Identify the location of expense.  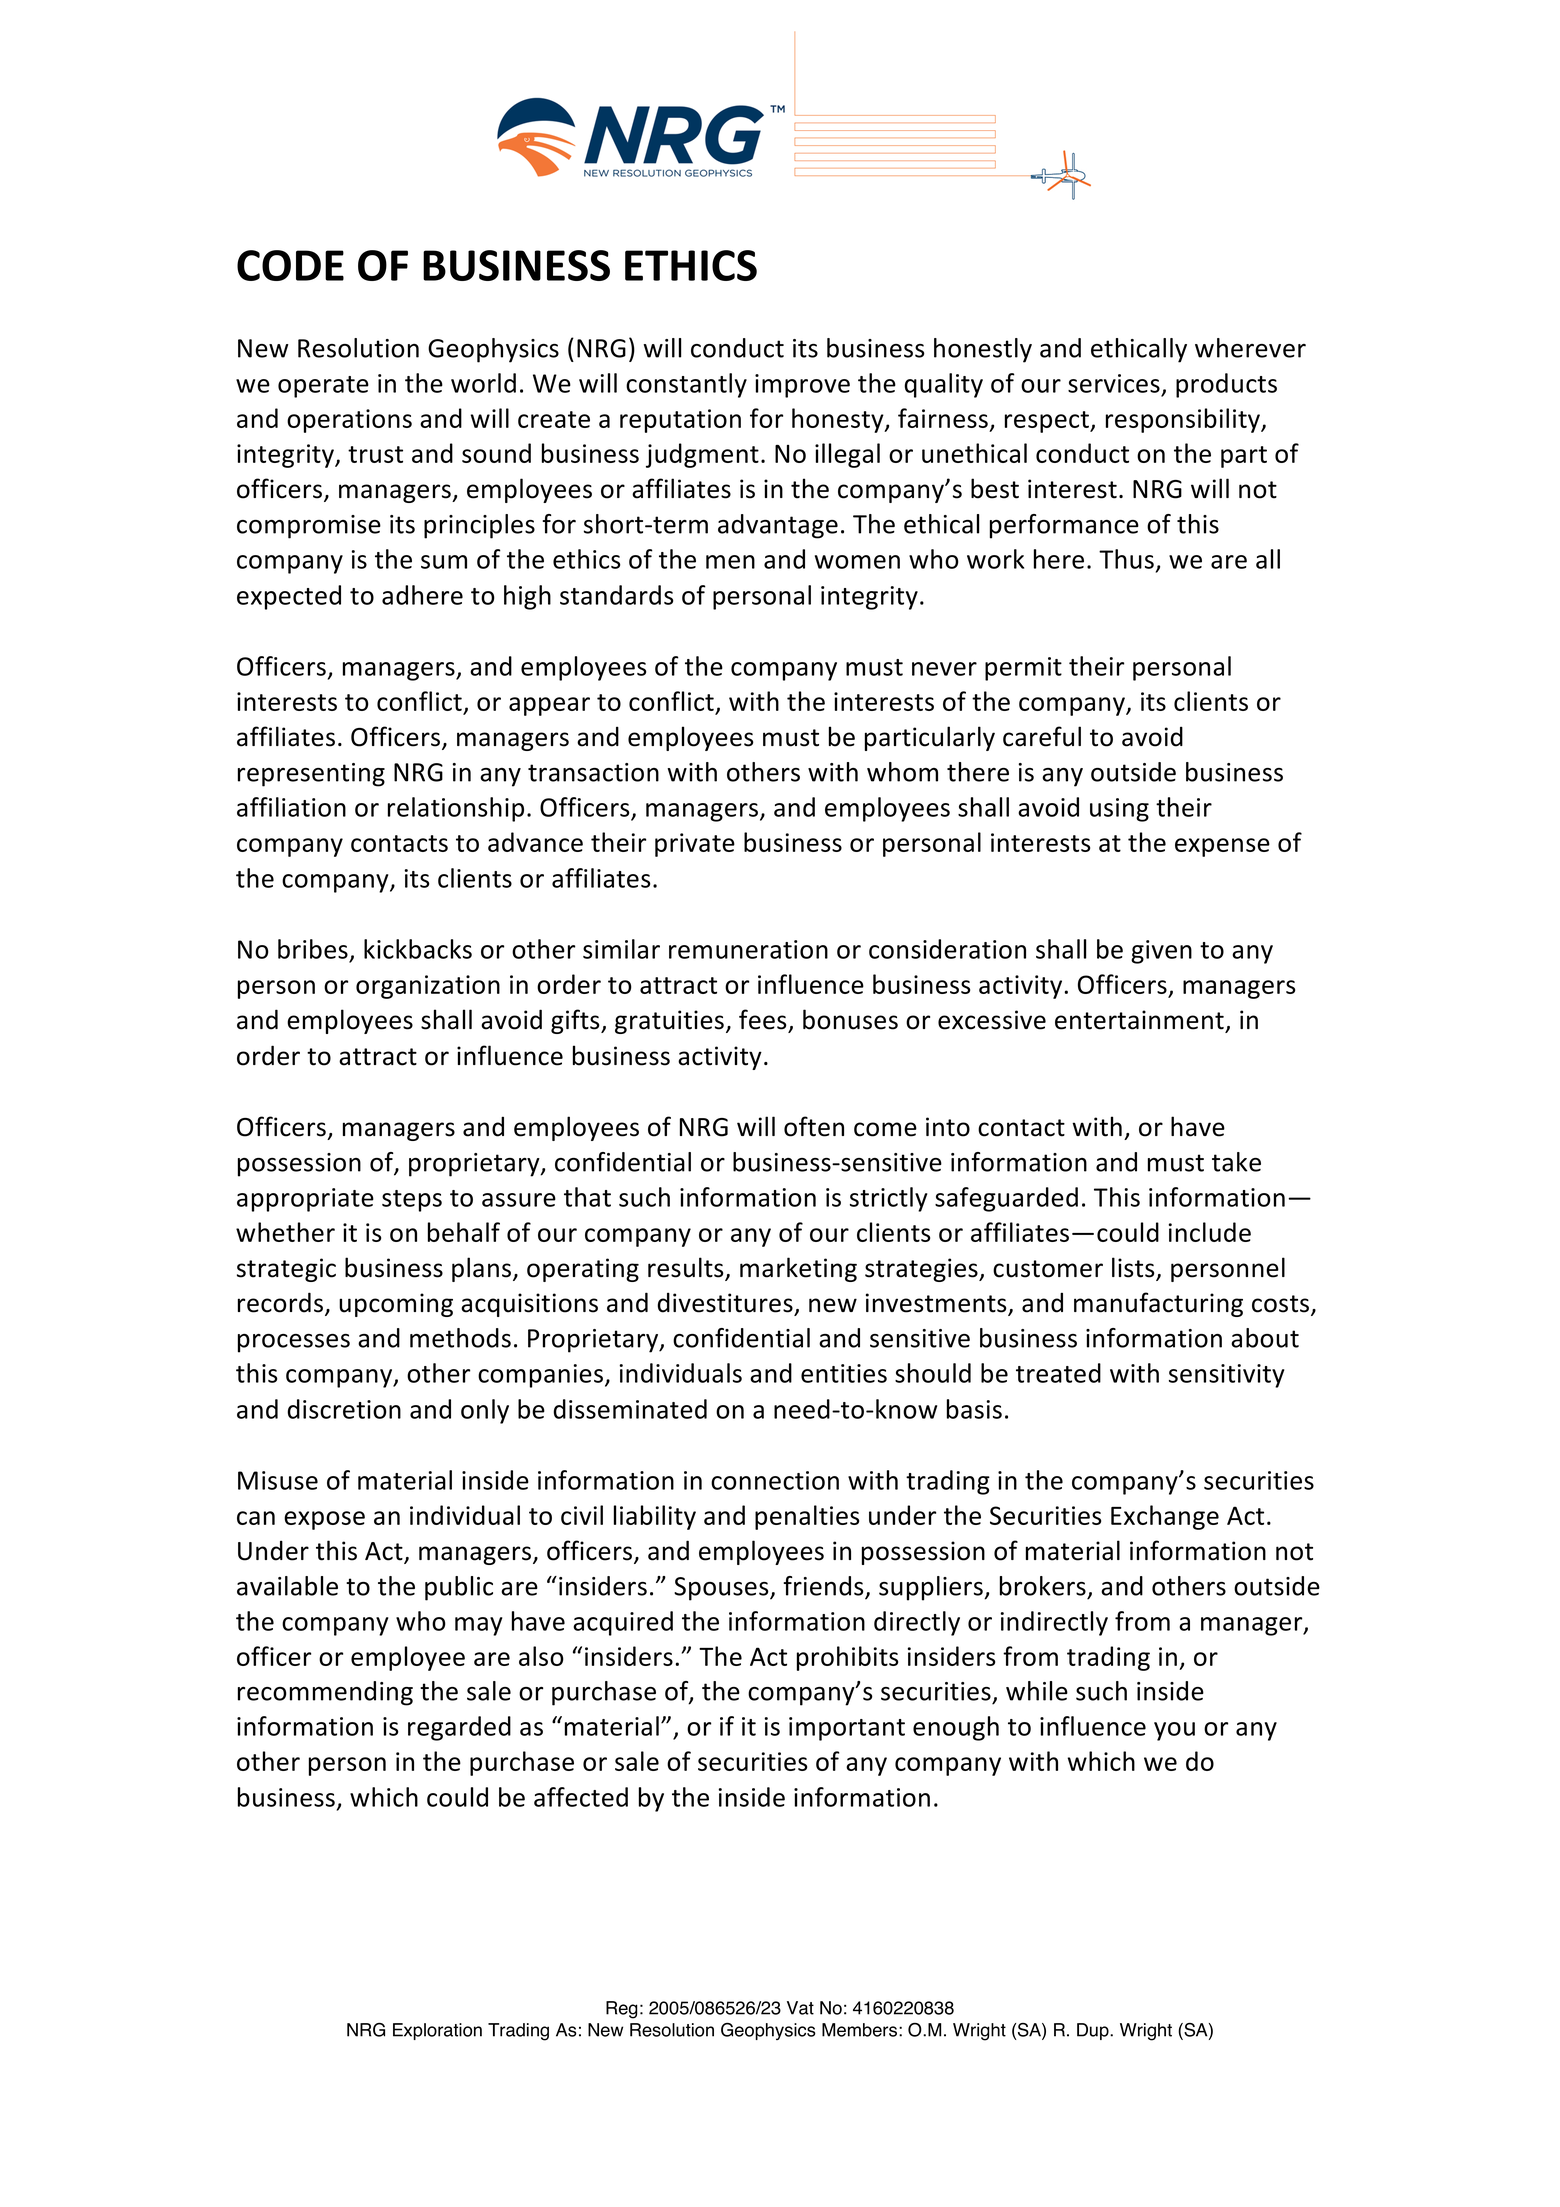
(1222, 847).
